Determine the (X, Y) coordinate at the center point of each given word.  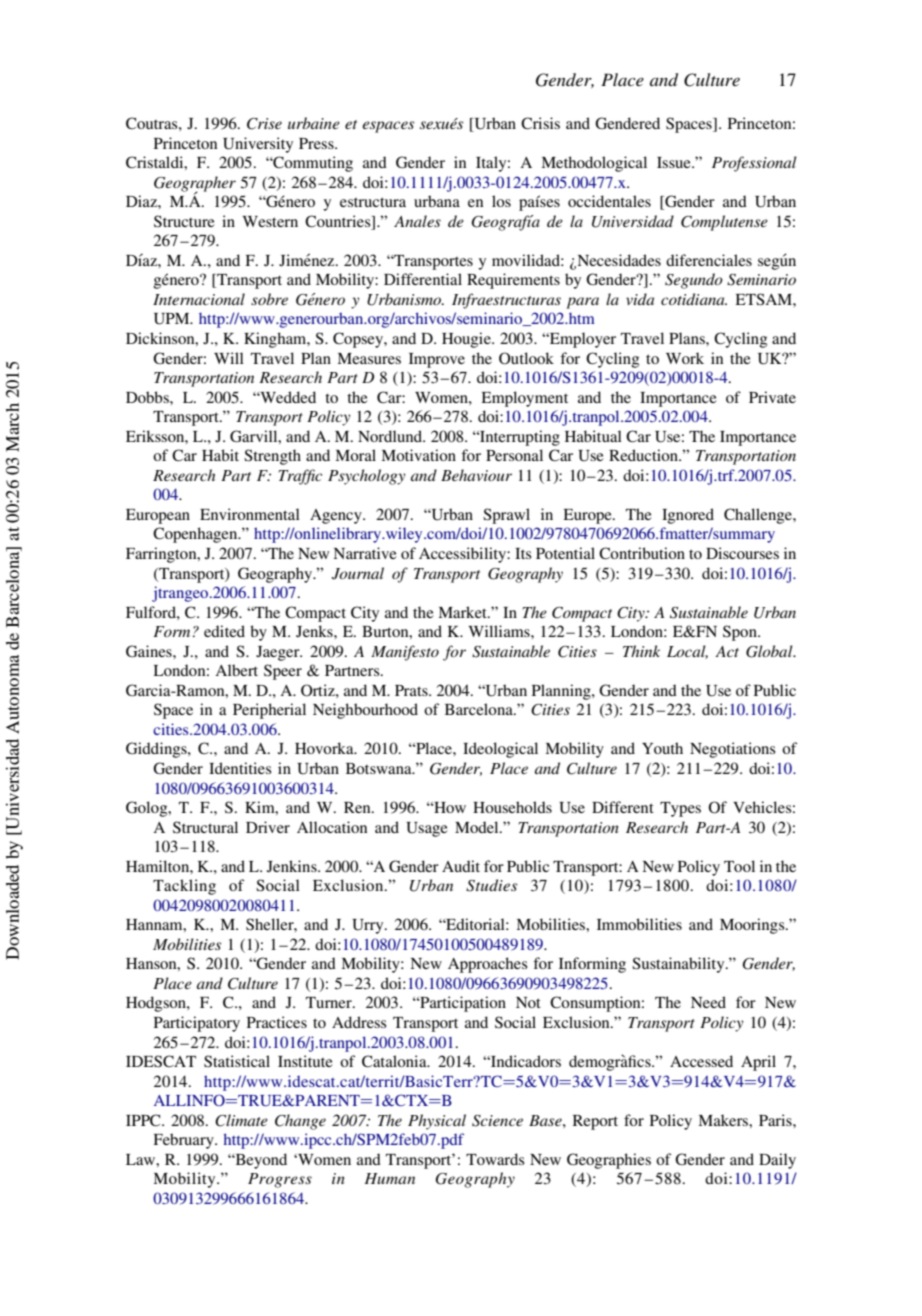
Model (478, 827)
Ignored (688, 516)
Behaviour (476, 475)
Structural (205, 827)
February (185, 1141)
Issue (675, 162)
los (501, 201)
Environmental (250, 514)
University (258, 145)
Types (680, 809)
